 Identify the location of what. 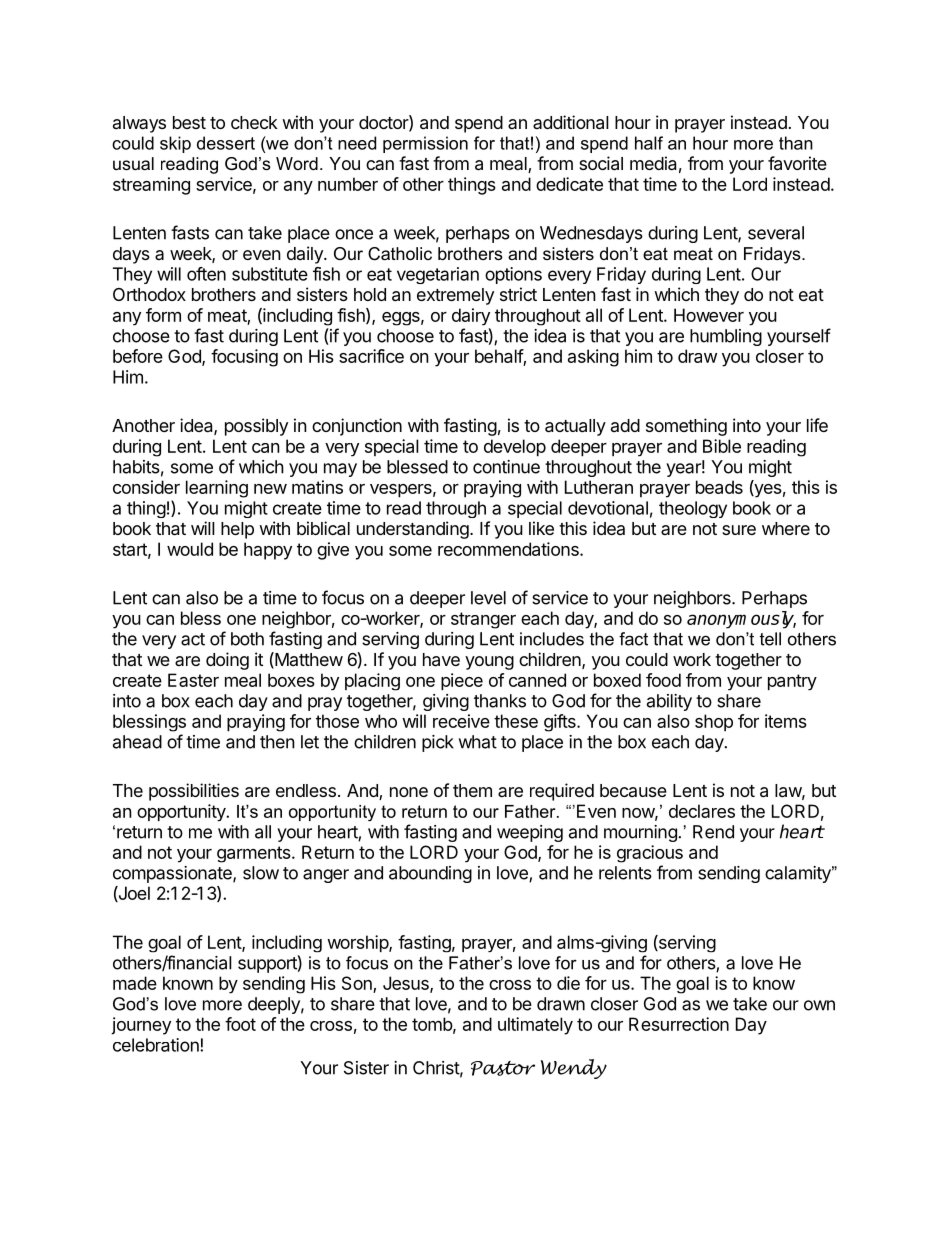
(478, 742).
